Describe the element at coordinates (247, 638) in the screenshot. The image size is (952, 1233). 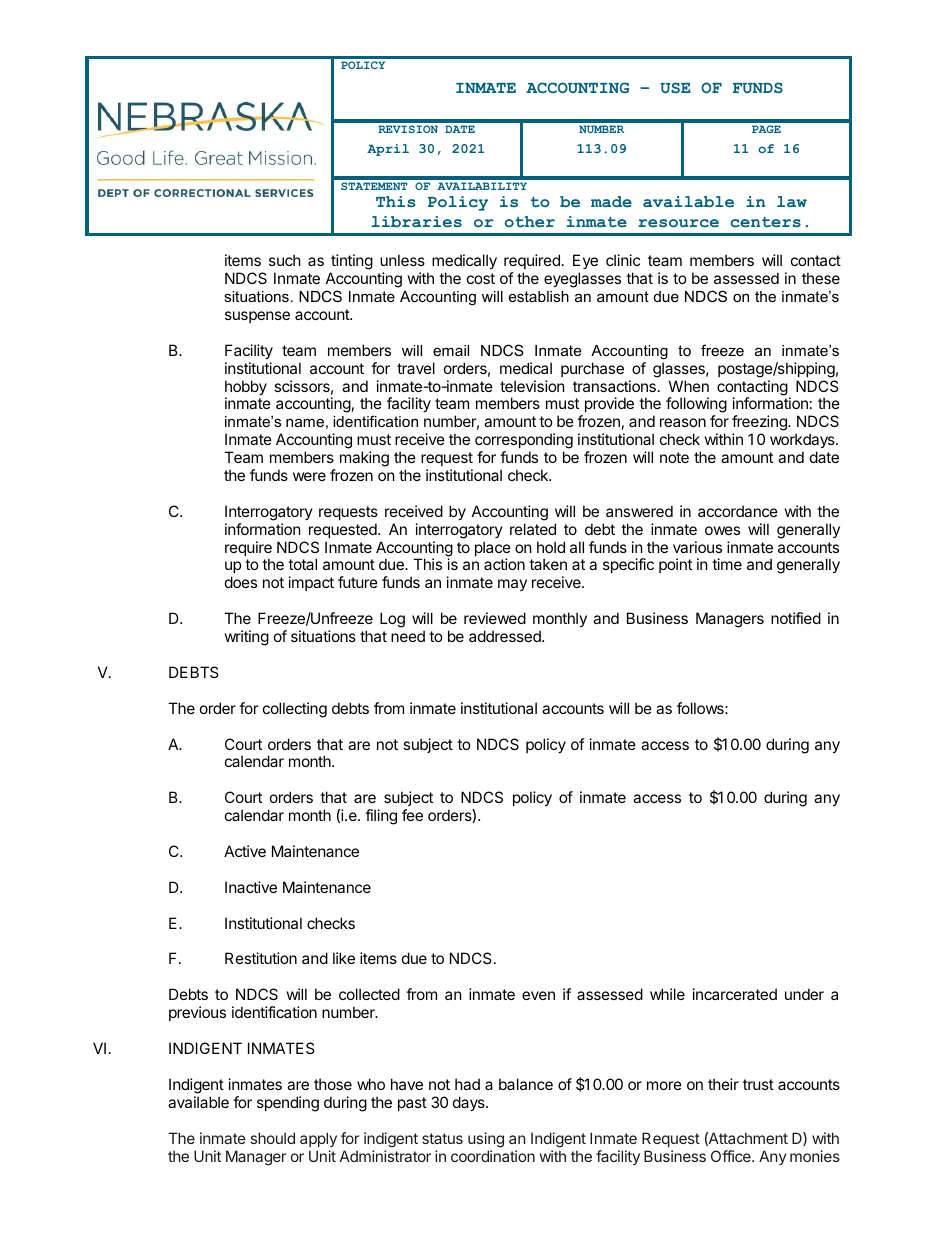
I see `writing` at that location.
